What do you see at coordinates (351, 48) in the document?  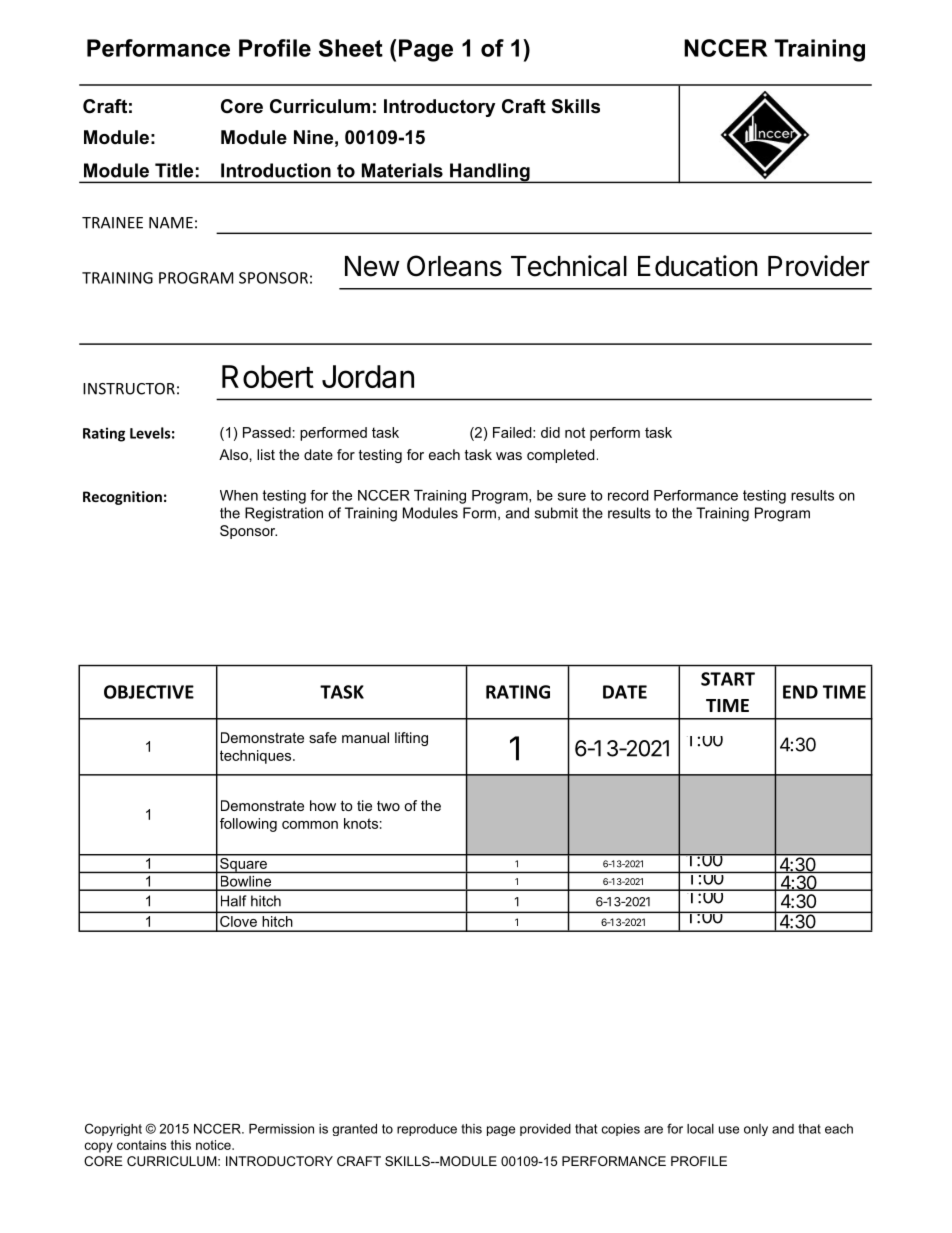 I see `Sheet` at bounding box center [351, 48].
